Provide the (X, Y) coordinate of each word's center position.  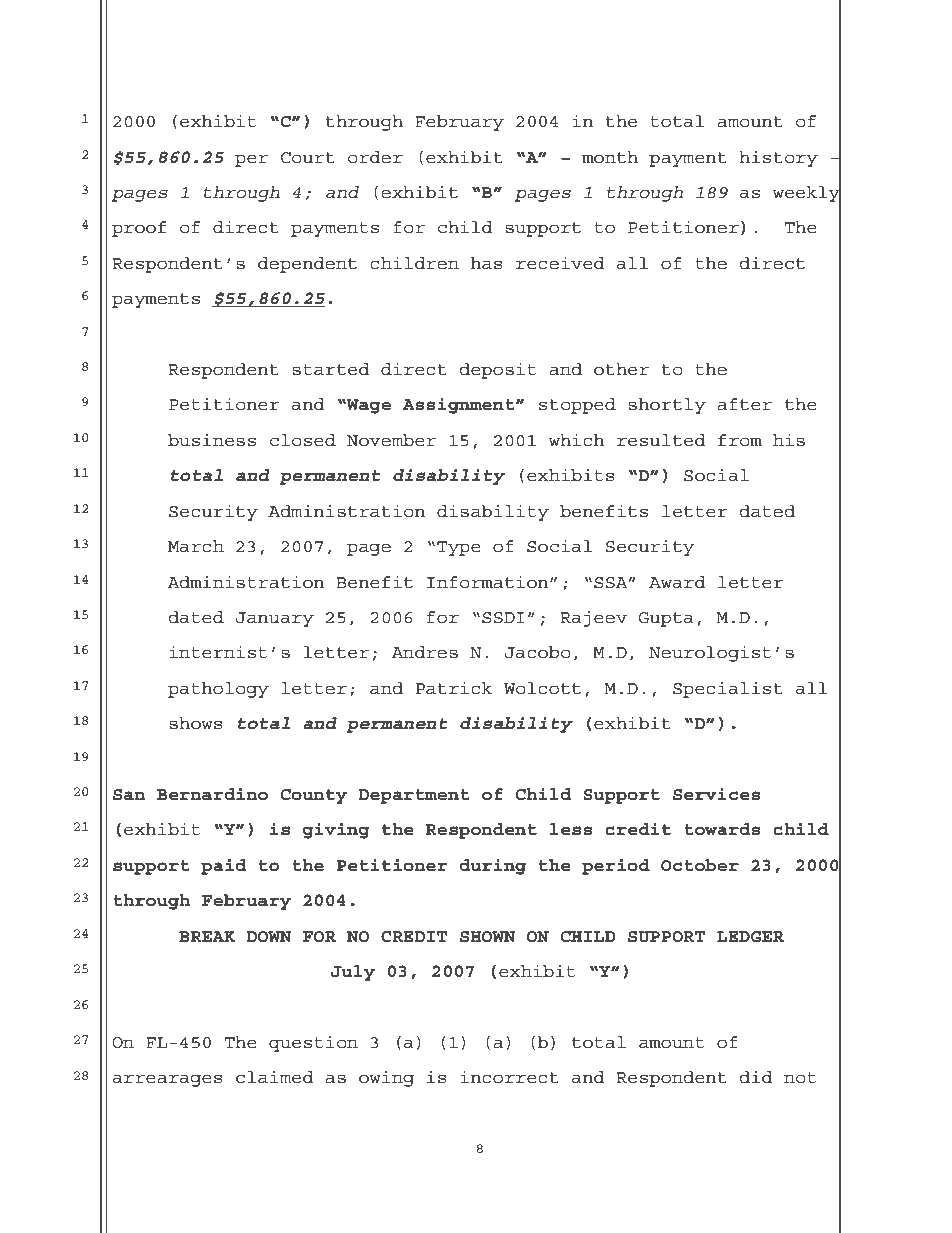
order (375, 157)
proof (139, 229)
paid (223, 867)
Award (677, 582)
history (778, 159)
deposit (498, 370)
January (275, 619)
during (492, 867)
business (212, 440)
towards (722, 829)
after (744, 404)
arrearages (168, 1080)
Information (489, 582)
